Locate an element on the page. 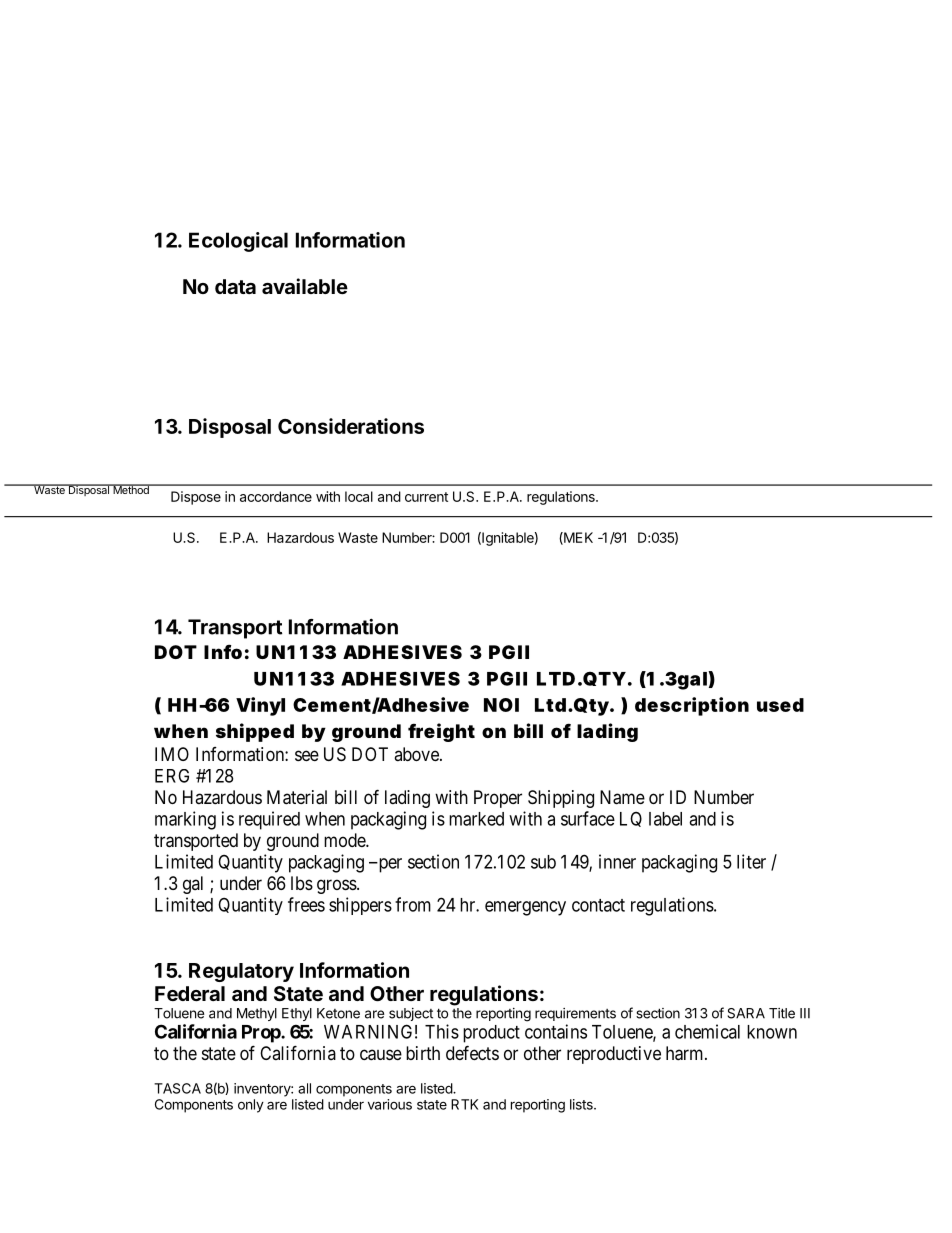  only is located at coordinates (251, 1106).
